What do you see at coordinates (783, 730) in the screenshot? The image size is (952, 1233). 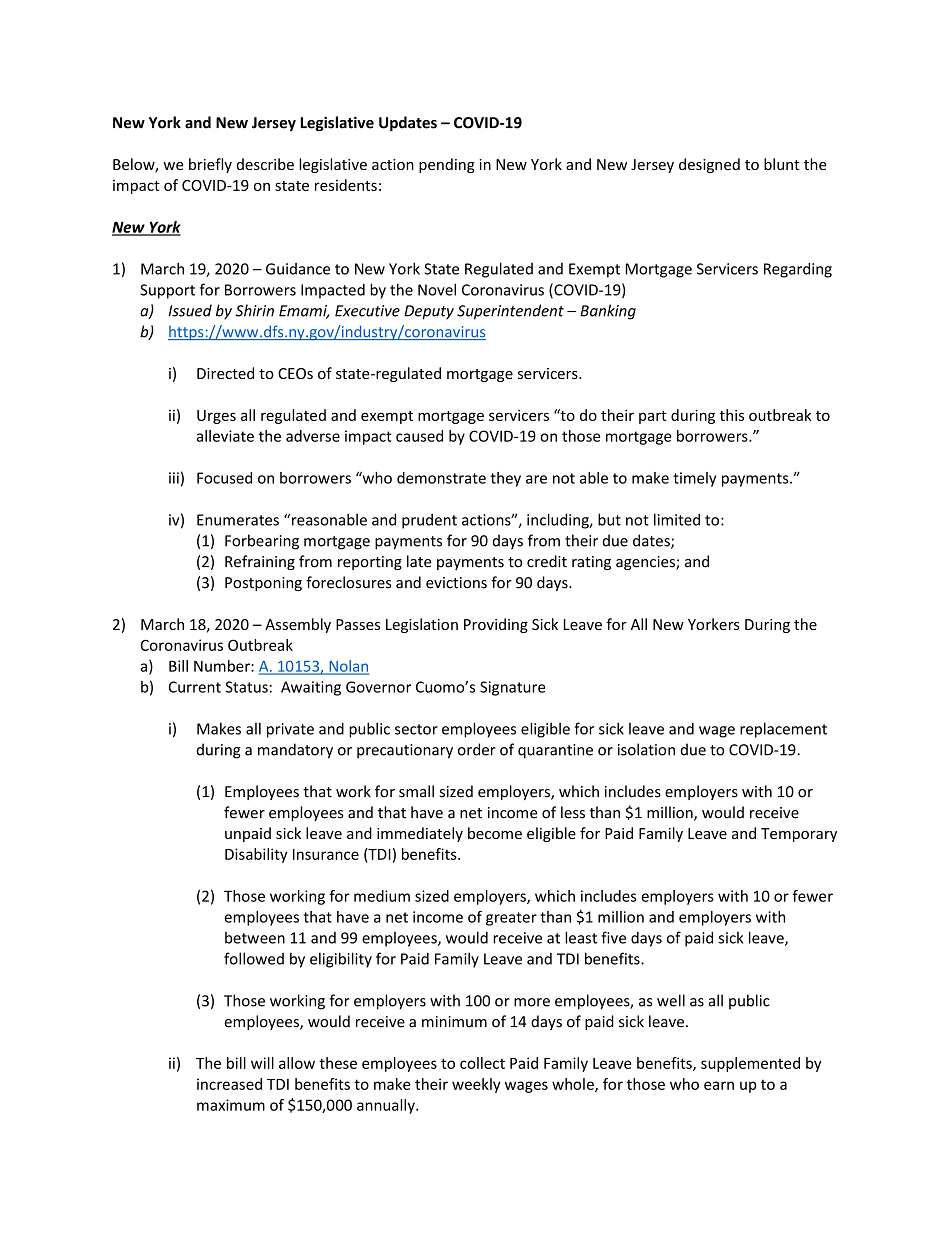 I see `replacement` at bounding box center [783, 730].
